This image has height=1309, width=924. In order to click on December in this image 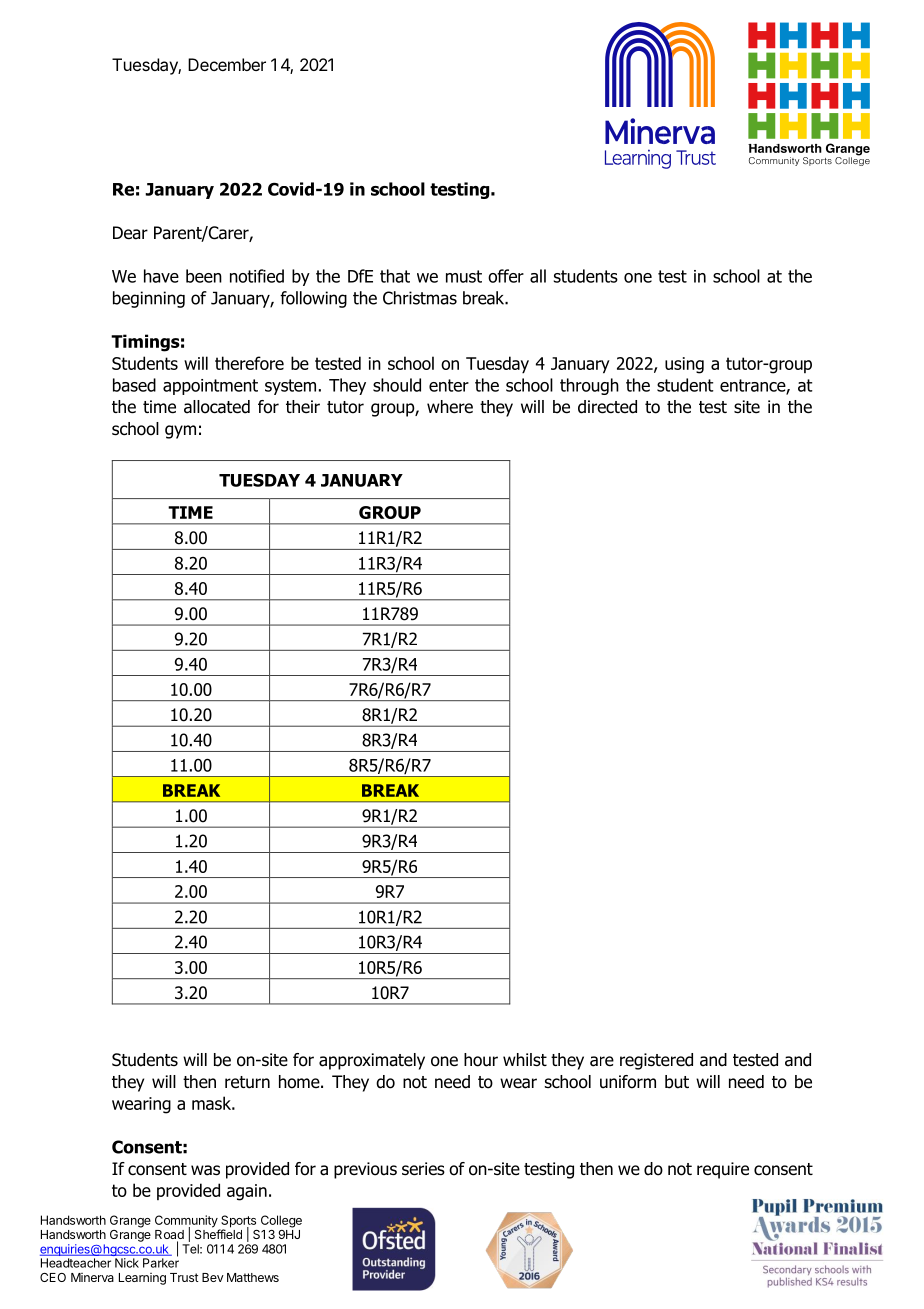, I will do `click(227, 64)`.
